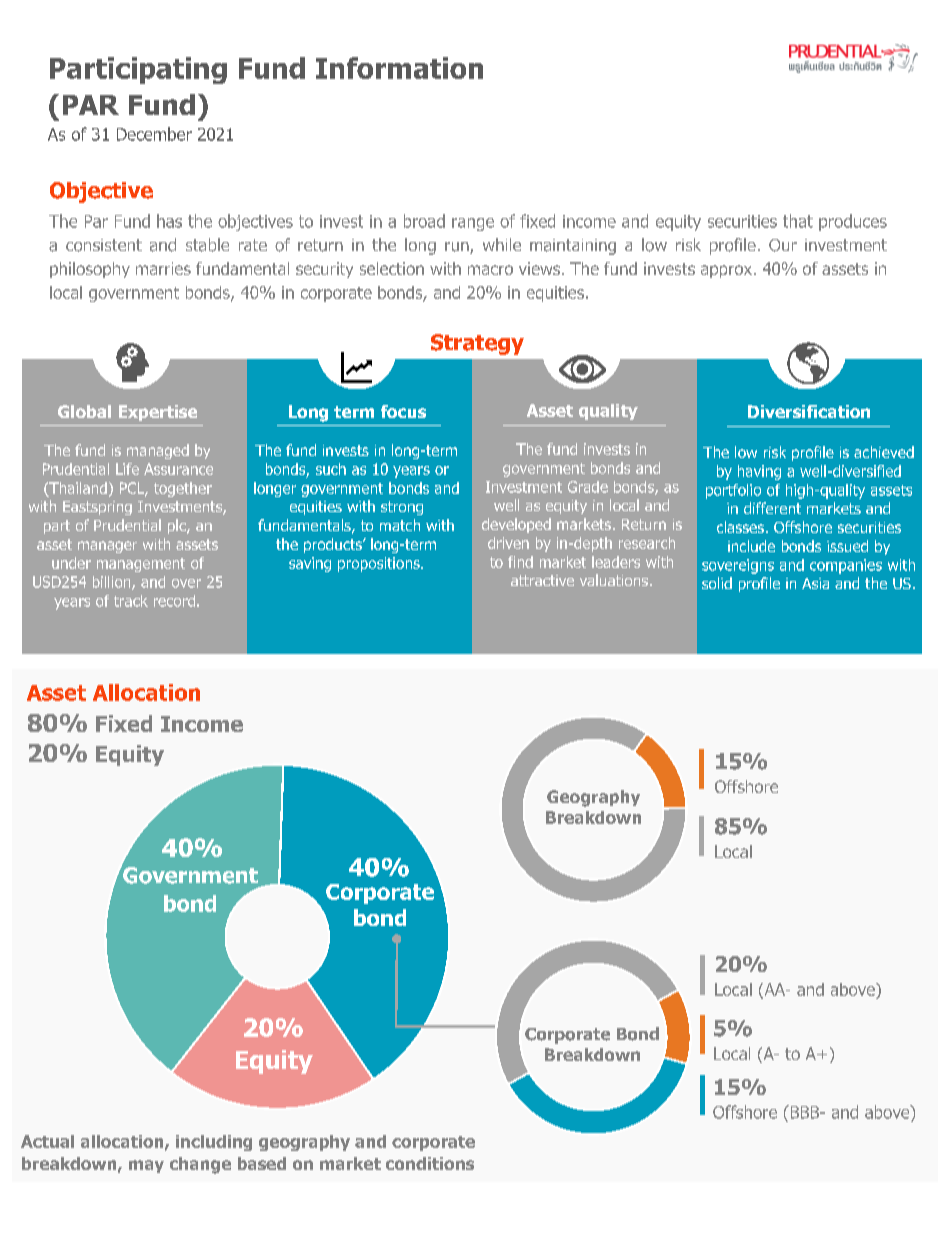  What do you see at coordinates (158, 451) in the document?
I see `managed` at bounding box center [158, 451].
